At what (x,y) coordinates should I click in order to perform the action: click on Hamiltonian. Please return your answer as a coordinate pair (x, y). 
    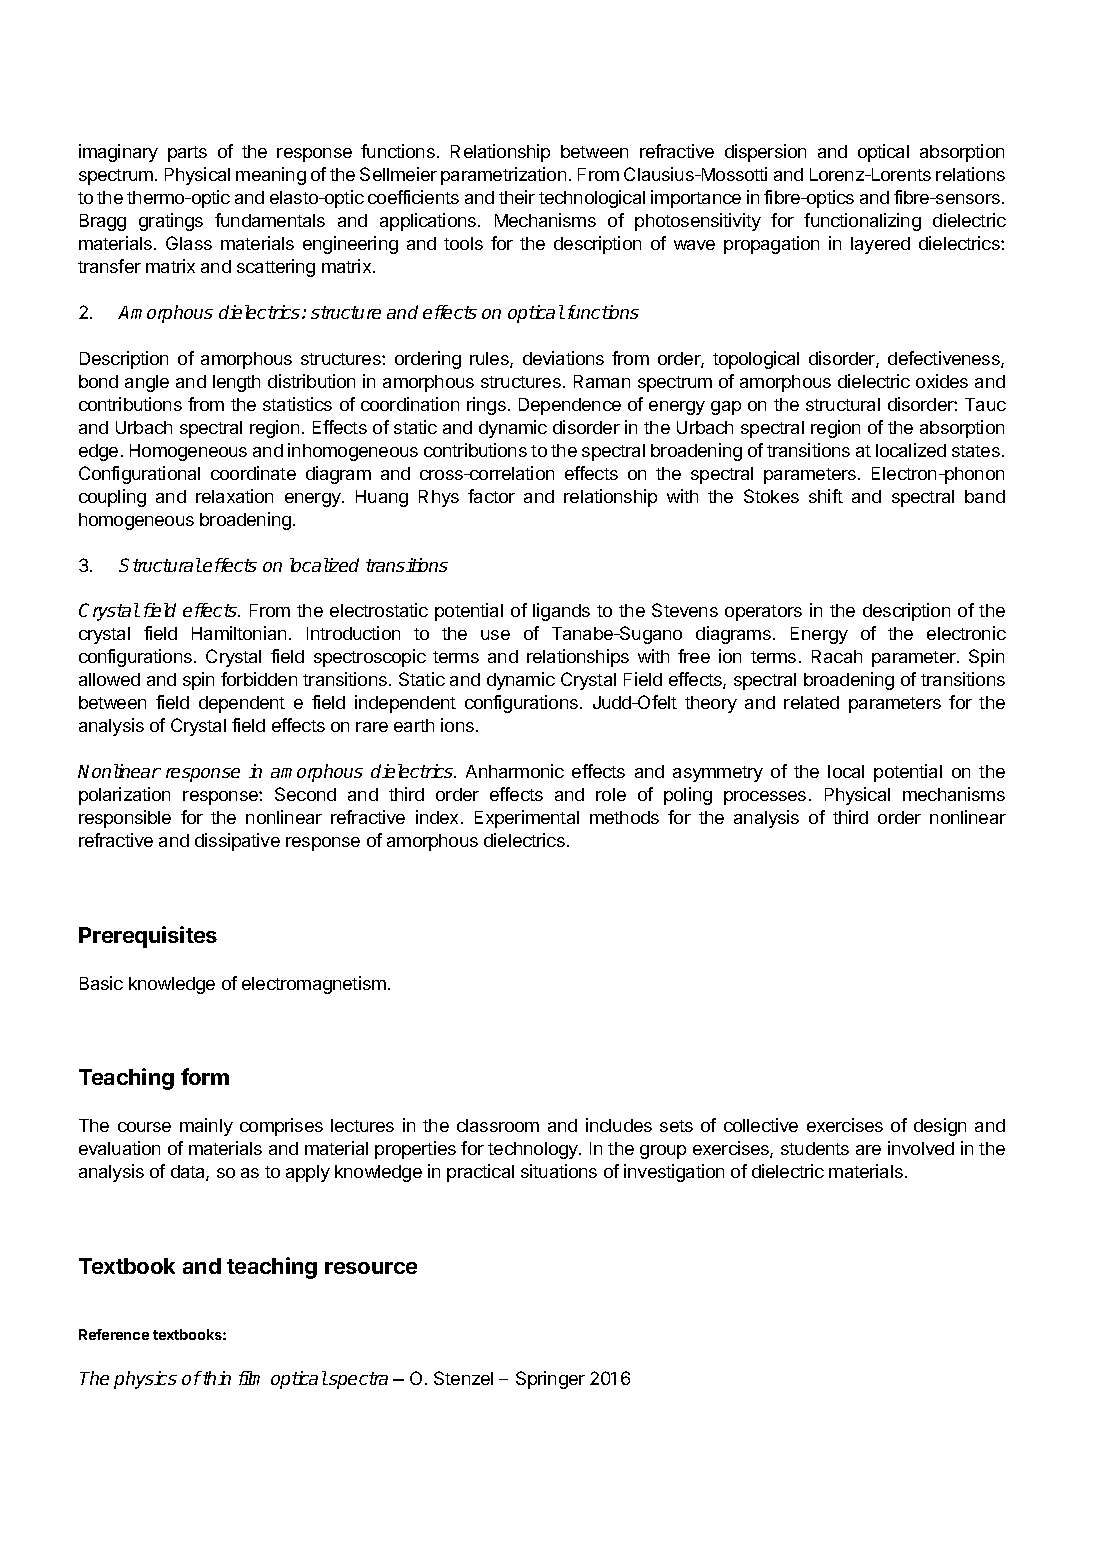
    Looking at the image, I should click on (239, 633).
